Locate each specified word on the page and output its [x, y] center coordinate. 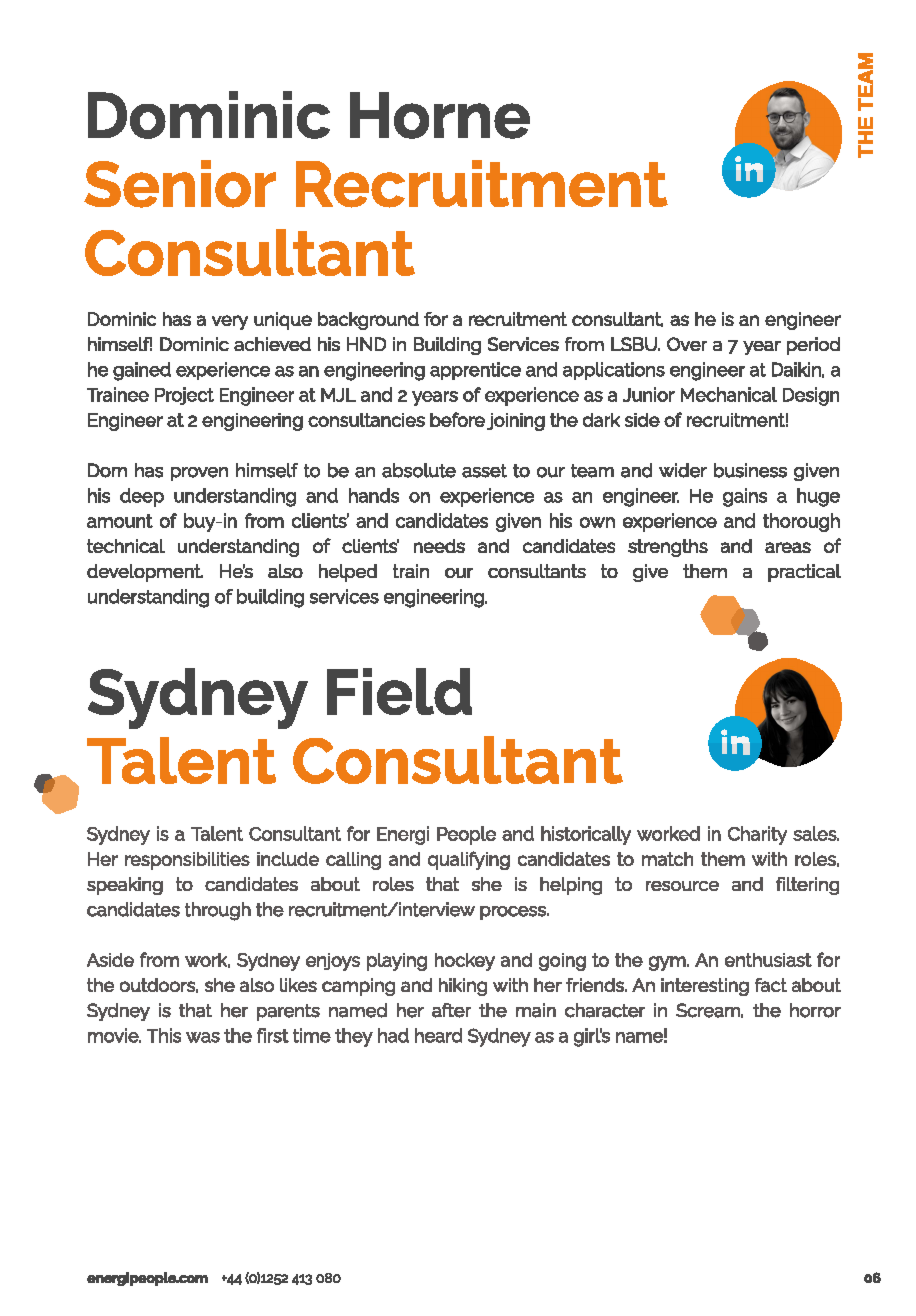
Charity [757, 835]
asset [484, 471]
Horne [440, 115]
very [230, 322]
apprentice [475, 371]
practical [804, 573]
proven [199, 474]
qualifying [469, 860]
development [145, 573]
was [203, 1037]
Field [399, 691]
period [813, 346]
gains [745, 497]
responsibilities [187, 861]
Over [687, 344]
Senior [180, 184]
